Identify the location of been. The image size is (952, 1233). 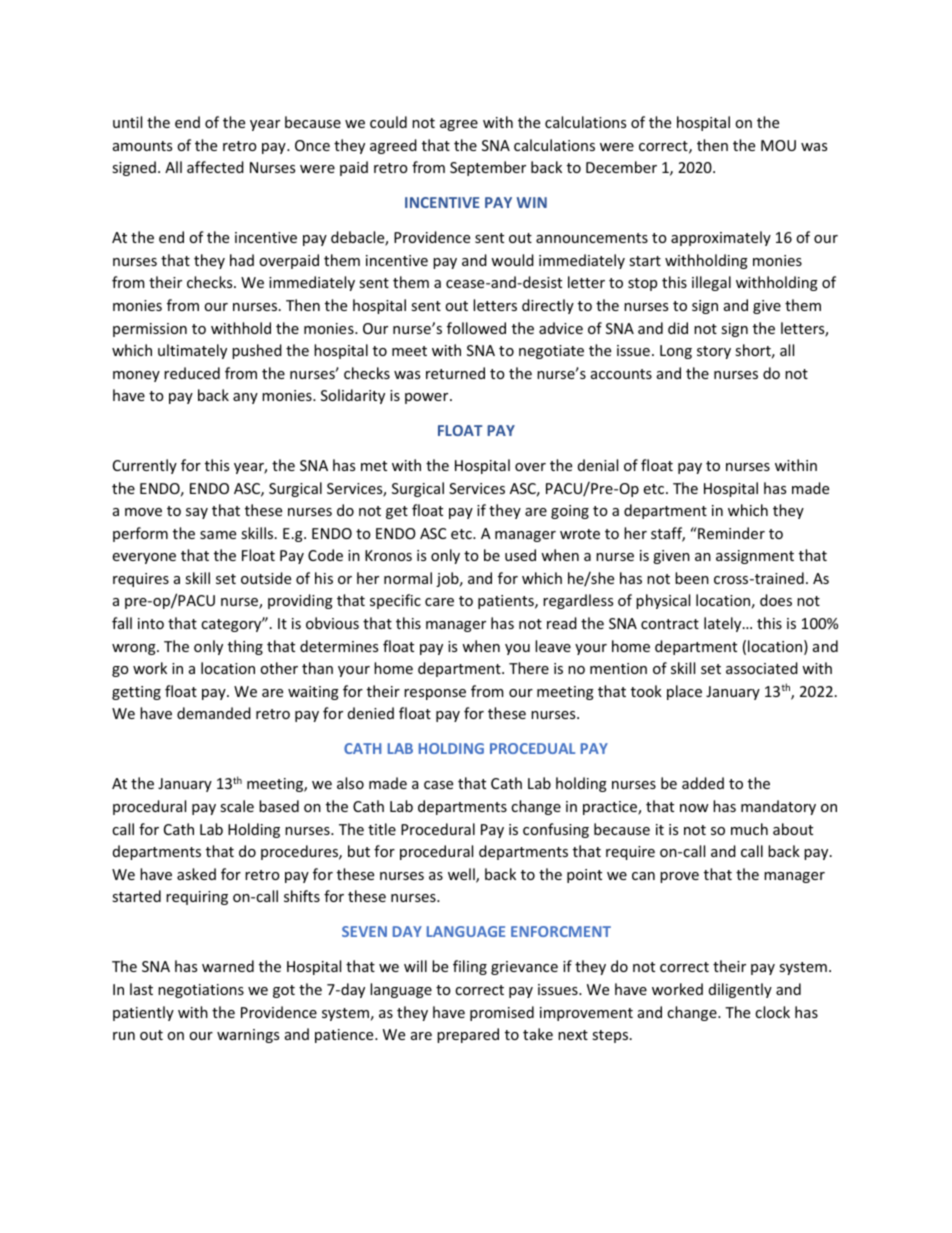
(692, 578).
